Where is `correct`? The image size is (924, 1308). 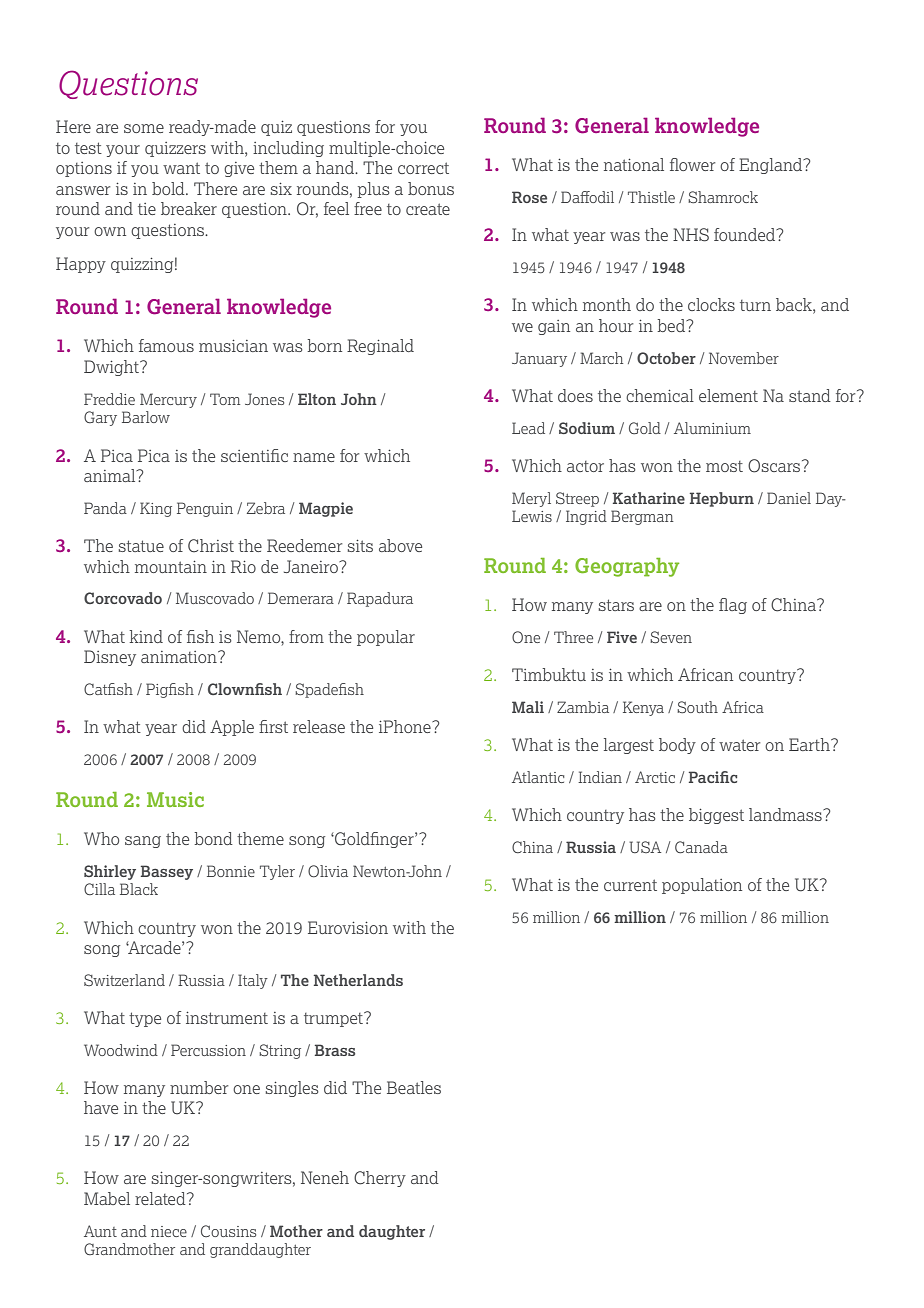
correct is located at coordinates (423, 168).
